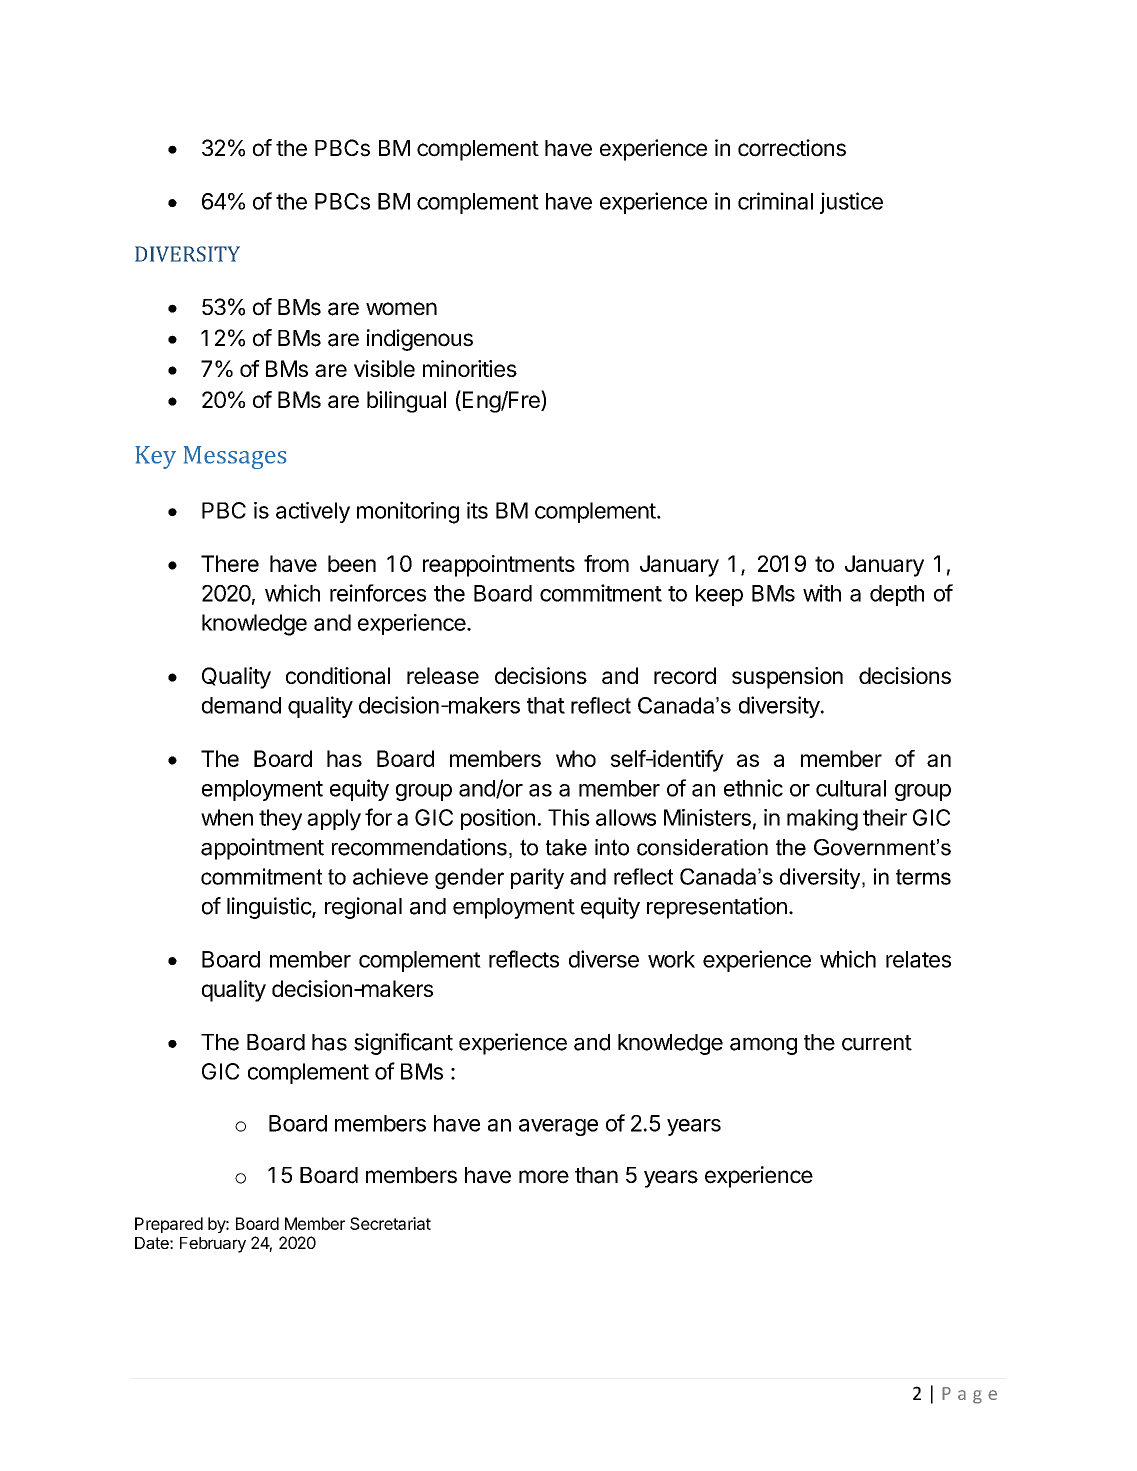 The height and width of the image is (1471, 1137). Describe the element at coordinates (604, 959) in the image. I see `diverse` at that location.
